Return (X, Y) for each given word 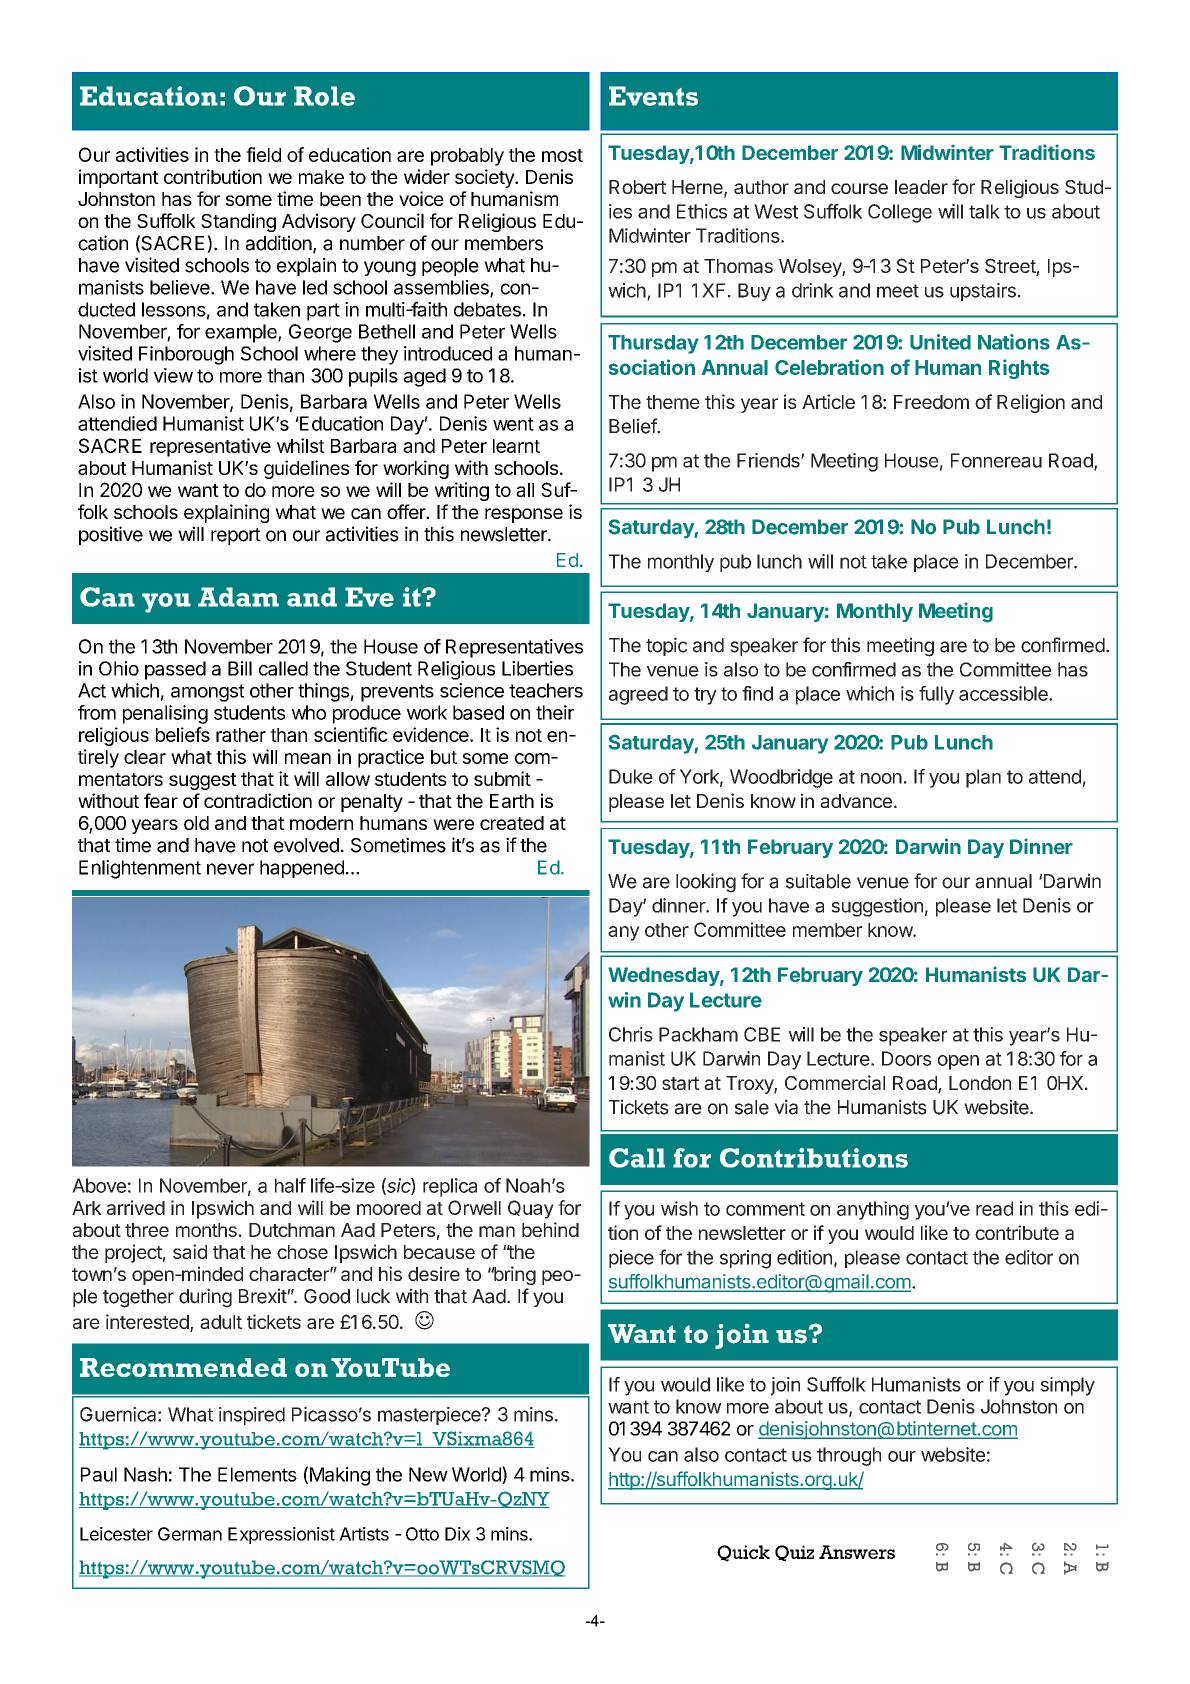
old (196, 823)
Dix (457, 1534)
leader (921, 187)
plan (983, 778)
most (562, 155)
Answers (857, 1552)
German (190, 1534)
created (512, 823)
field (263, 154)
